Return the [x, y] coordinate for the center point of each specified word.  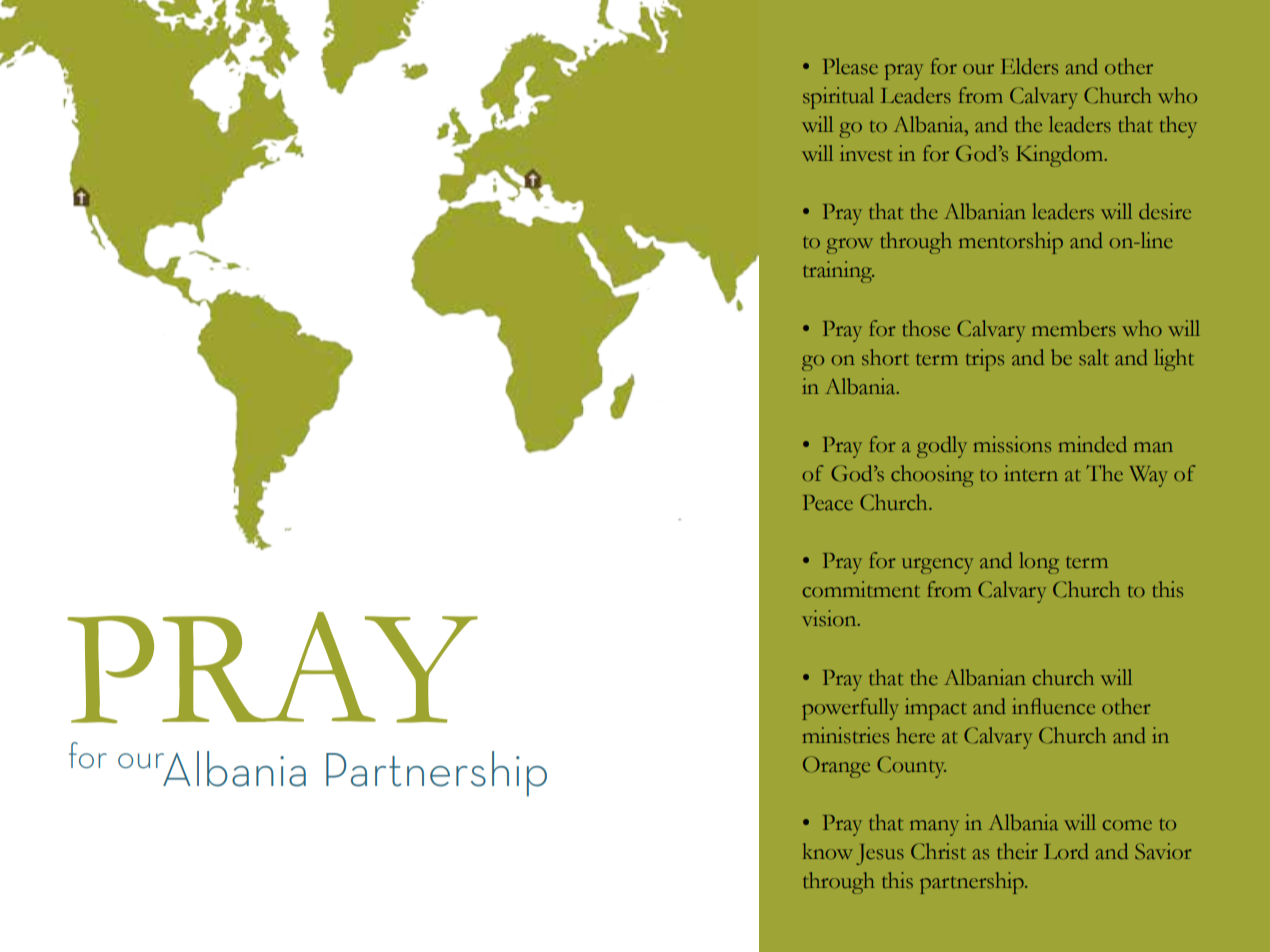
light [1174, 360]
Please [850, 66]
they [1178, 127]
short [885, 357]
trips [985, 360]
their [1017, 851]
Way [1149, 476]
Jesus [880, 854]
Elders [1029, 66]
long [1039, 563]
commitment [861, 589]
